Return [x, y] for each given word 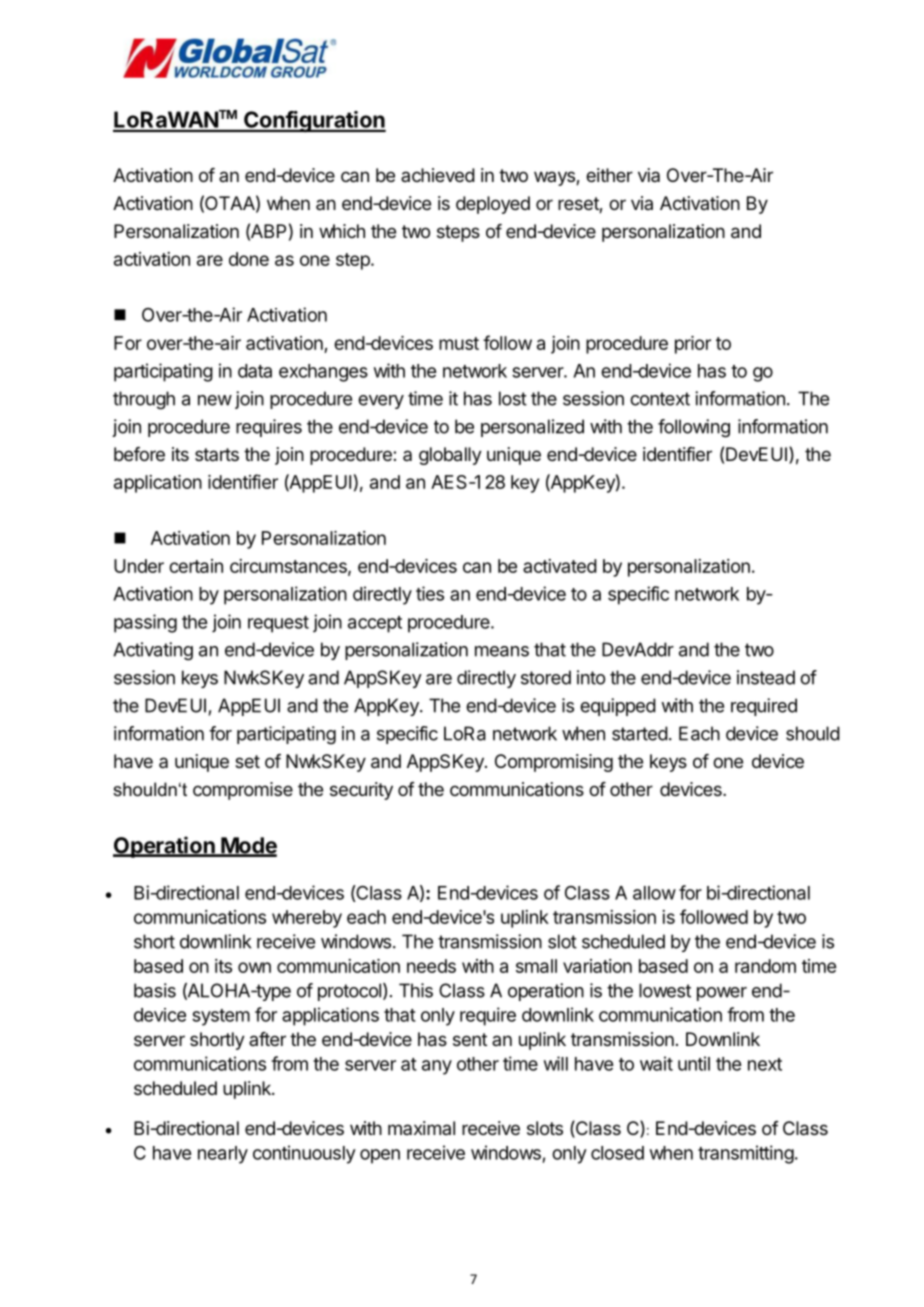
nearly [223, 1155]
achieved [438, 175]
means [502, 651]
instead [766, 677]
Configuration [314, 122]
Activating [153, 651]
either [609, 175]
